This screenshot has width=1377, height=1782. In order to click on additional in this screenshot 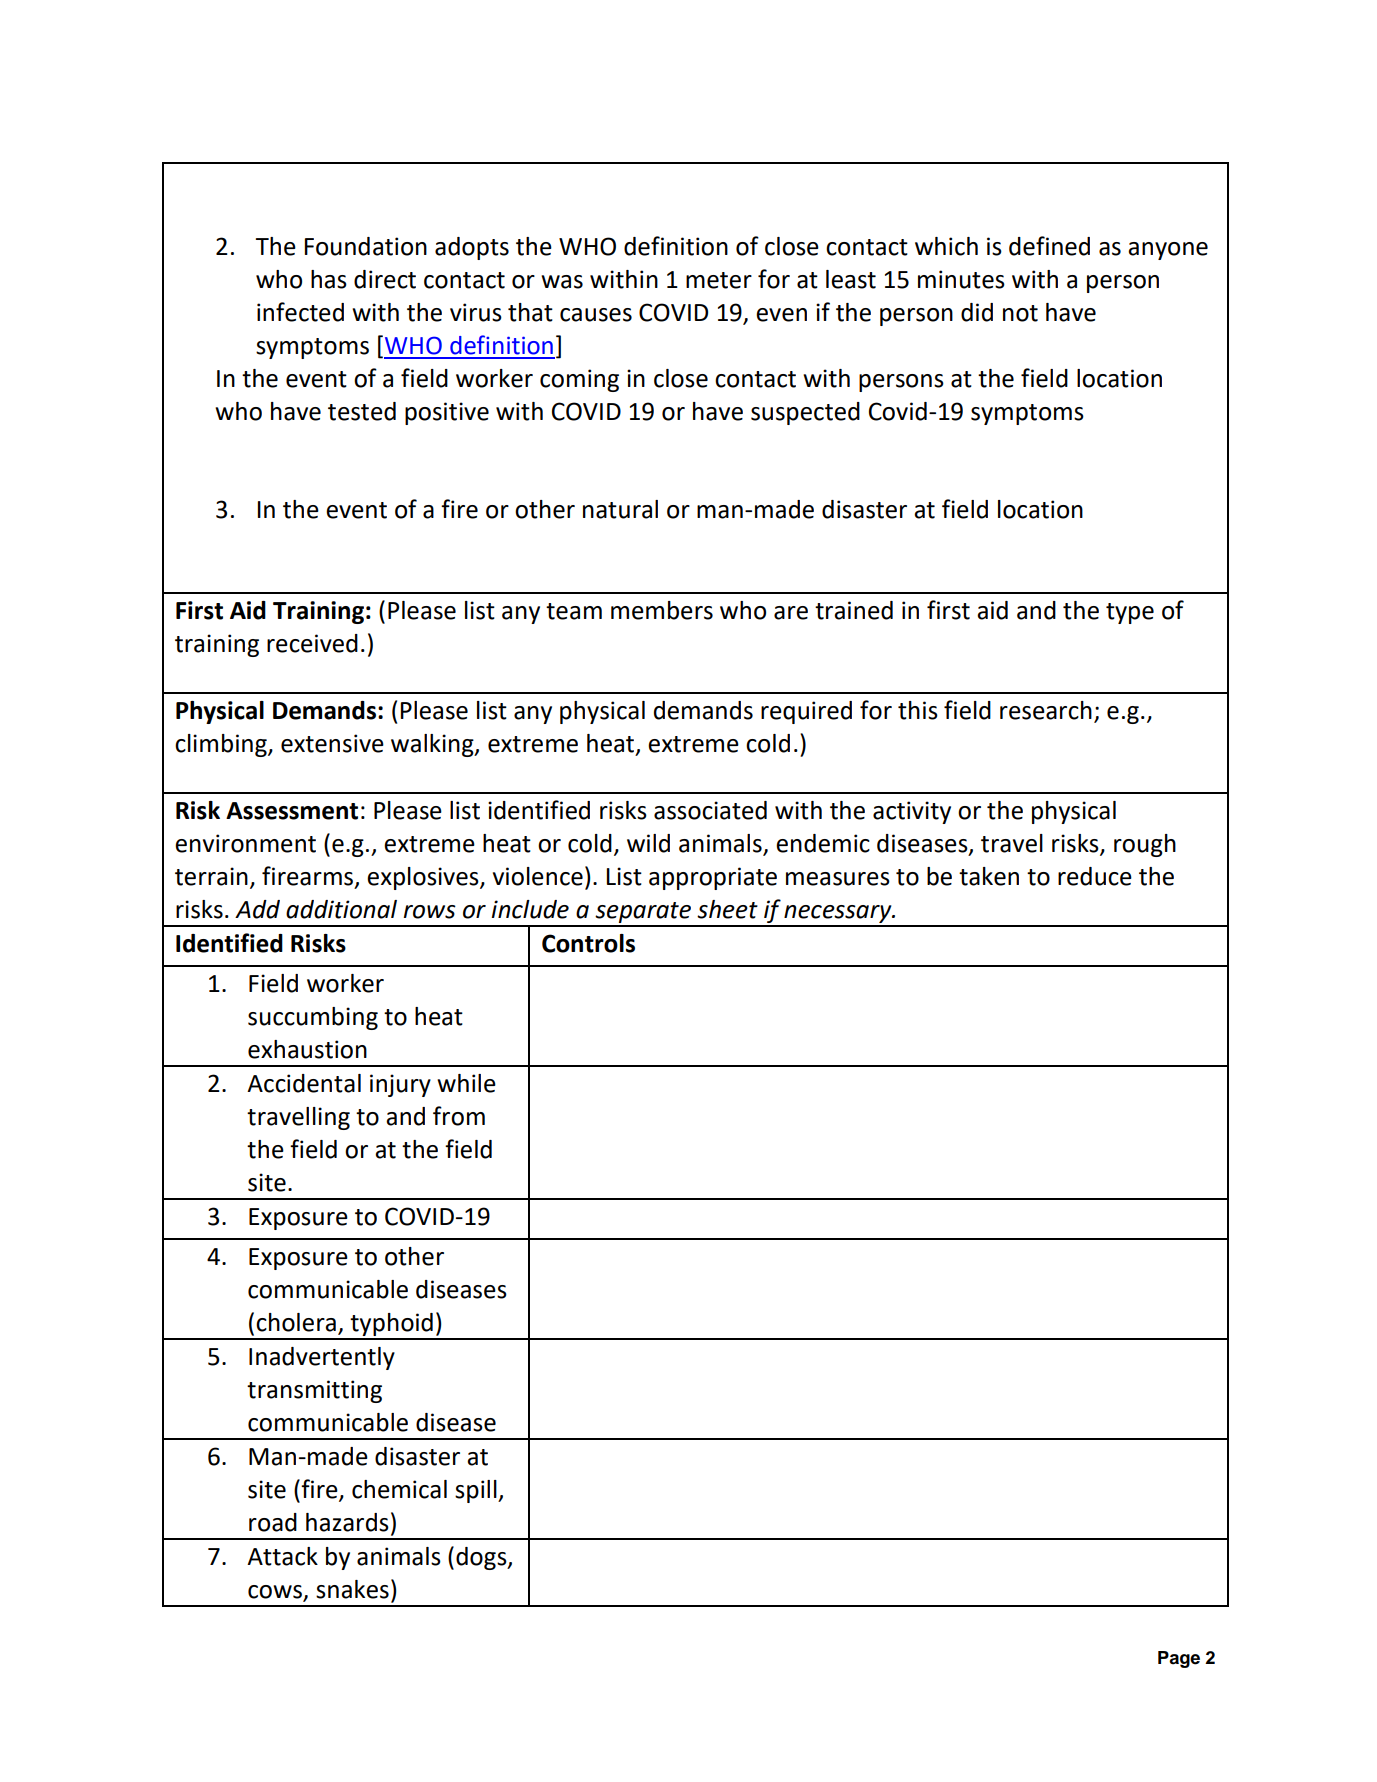, I will do `click(341, 909)`.
